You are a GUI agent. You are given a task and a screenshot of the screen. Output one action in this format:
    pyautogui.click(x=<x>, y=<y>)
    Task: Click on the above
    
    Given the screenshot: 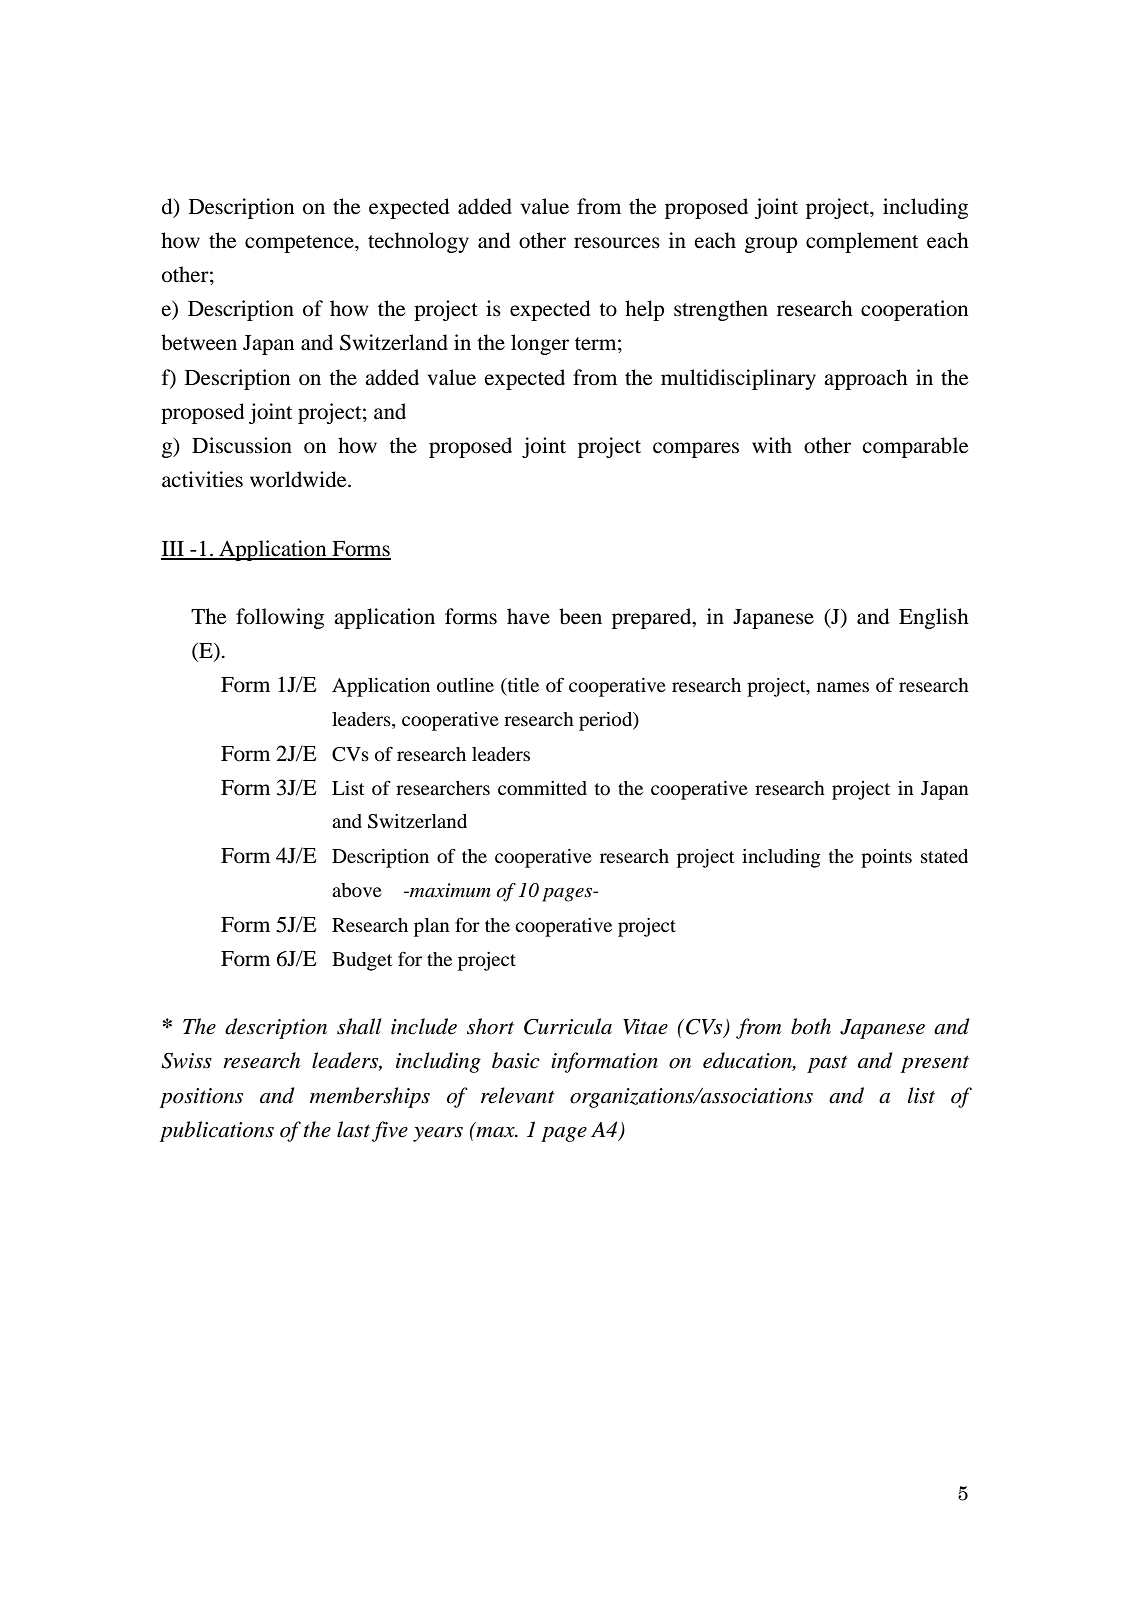 What is the action you would take?
    pyautogui.click(x=357, y=890)
